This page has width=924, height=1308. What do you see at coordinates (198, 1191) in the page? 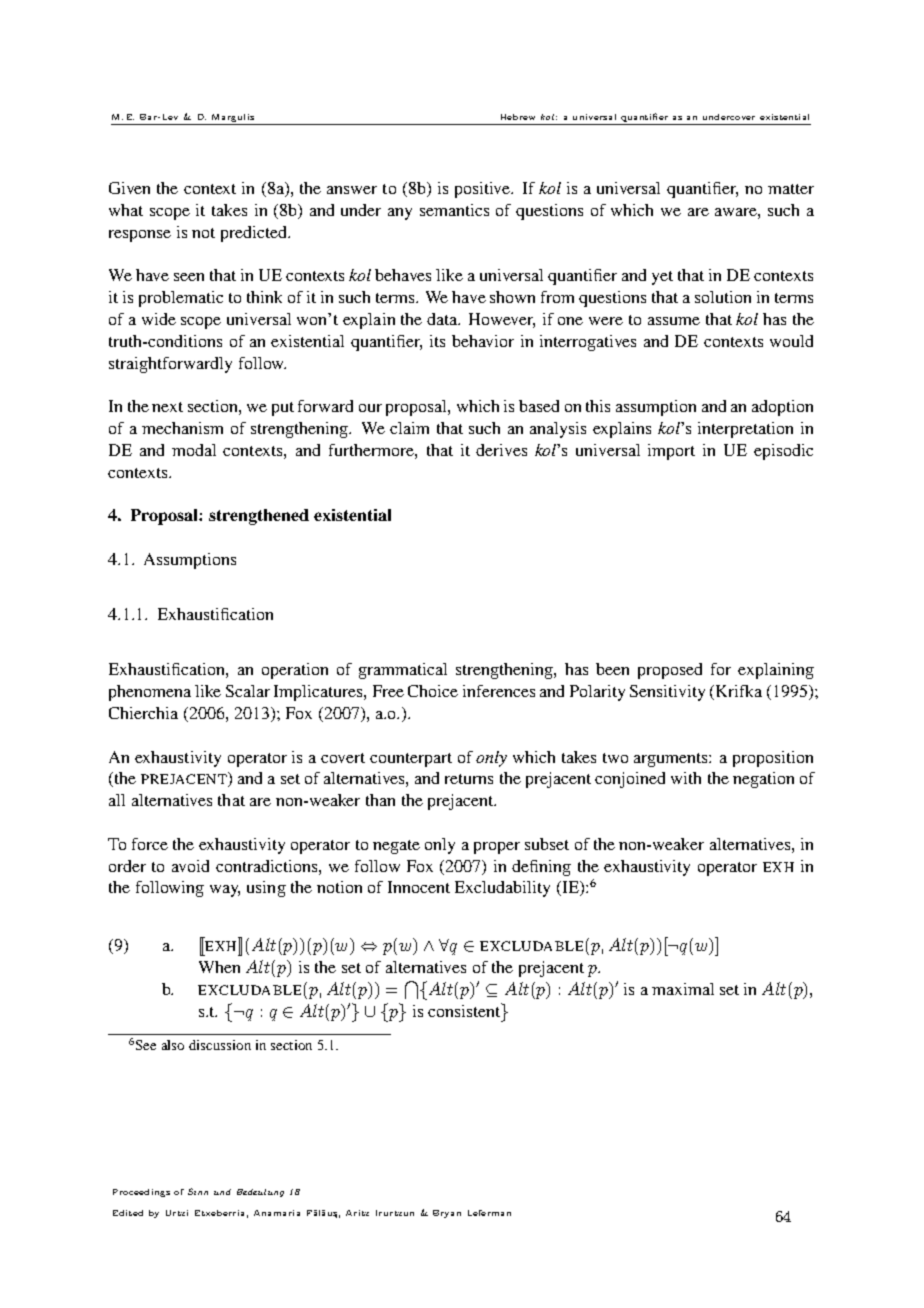
I see `Sinn` at bounding box center [198, 1191].
